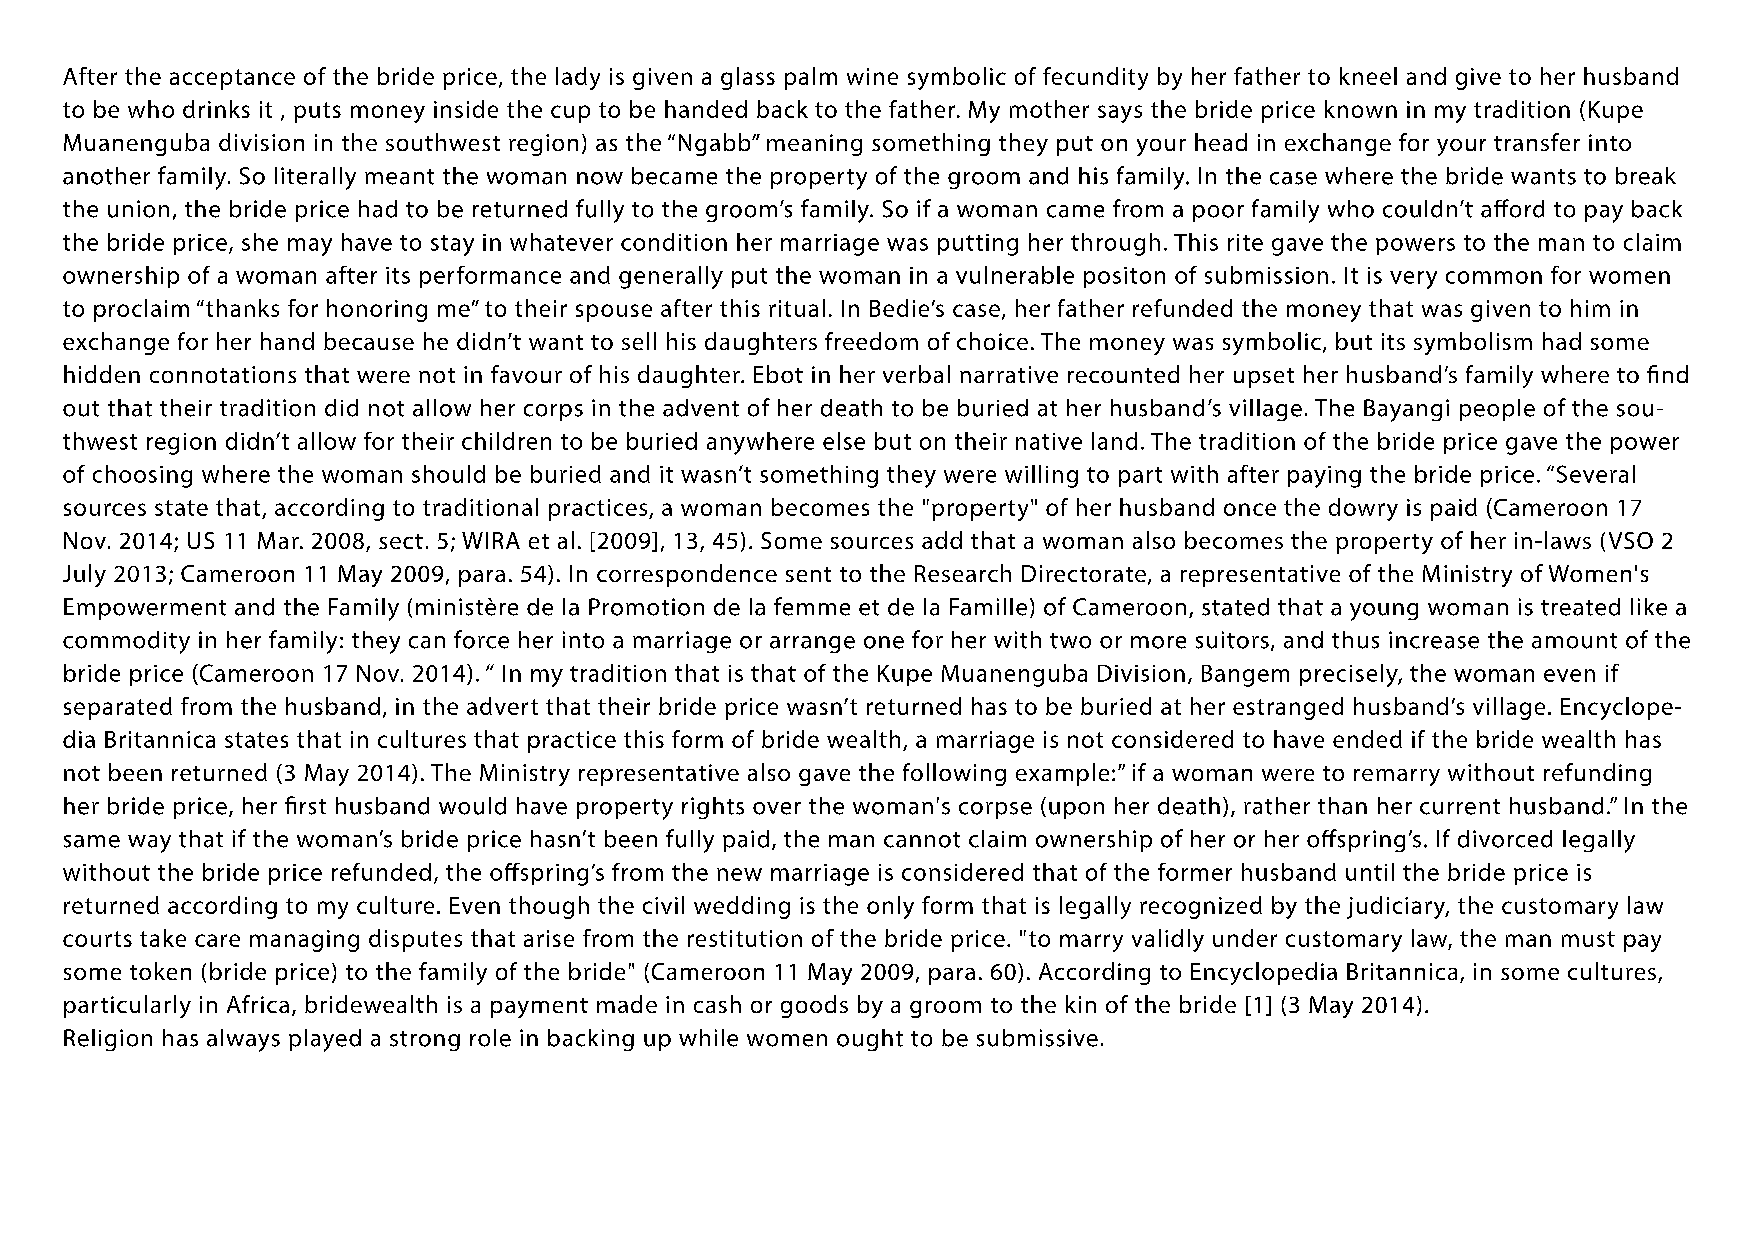  What do you see at coordinates (502, 706) in the page?
I see `advert` at bounding box center [502, 706].
